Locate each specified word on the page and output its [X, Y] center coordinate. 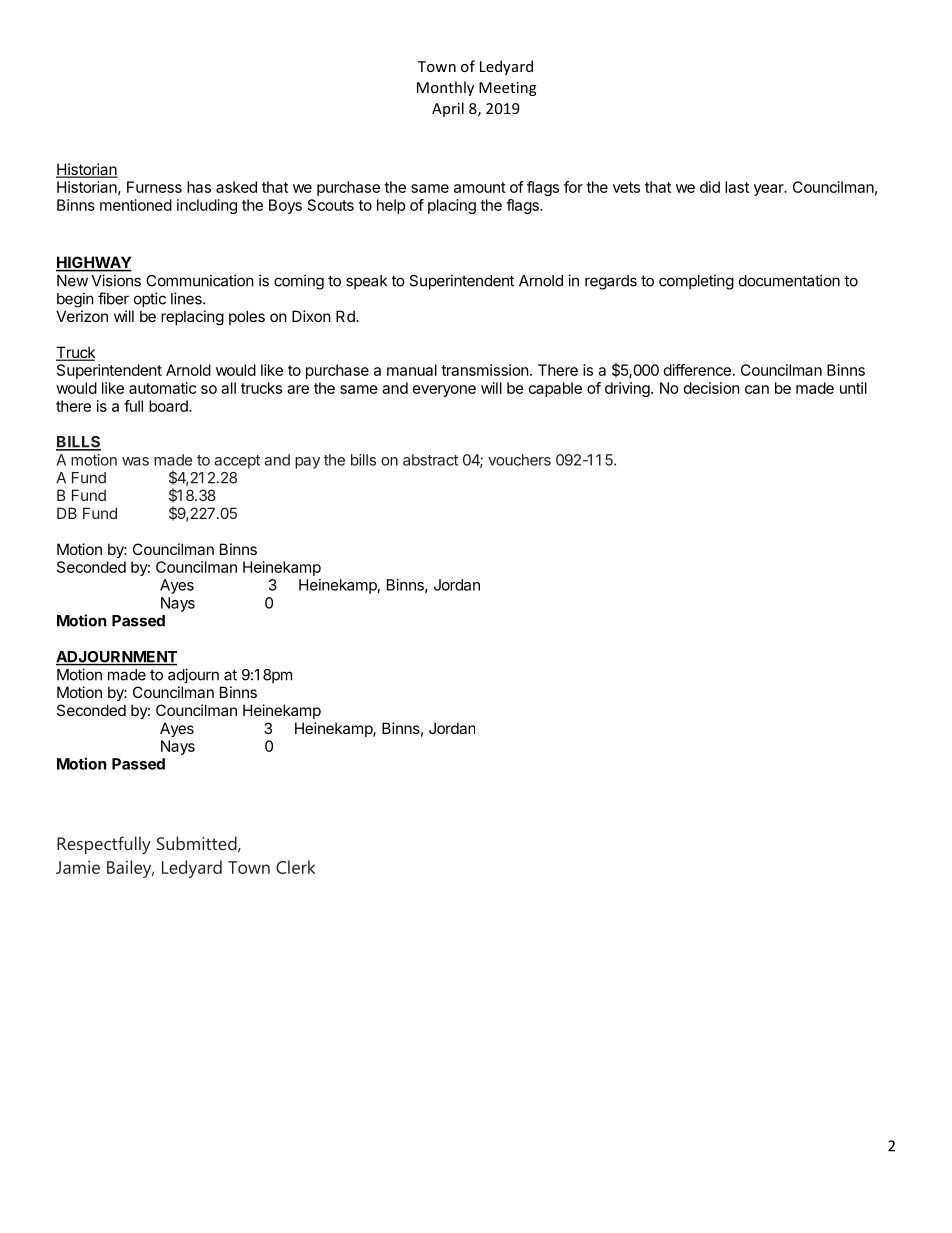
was [135, 461]
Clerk [295, 867]
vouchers [519, 460]
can [757, 389]
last [737, 187]
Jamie [78, 867]
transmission [485, 370]
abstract [430, 460]
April [448, 109]
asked [236, 187]
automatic [162, 388]
